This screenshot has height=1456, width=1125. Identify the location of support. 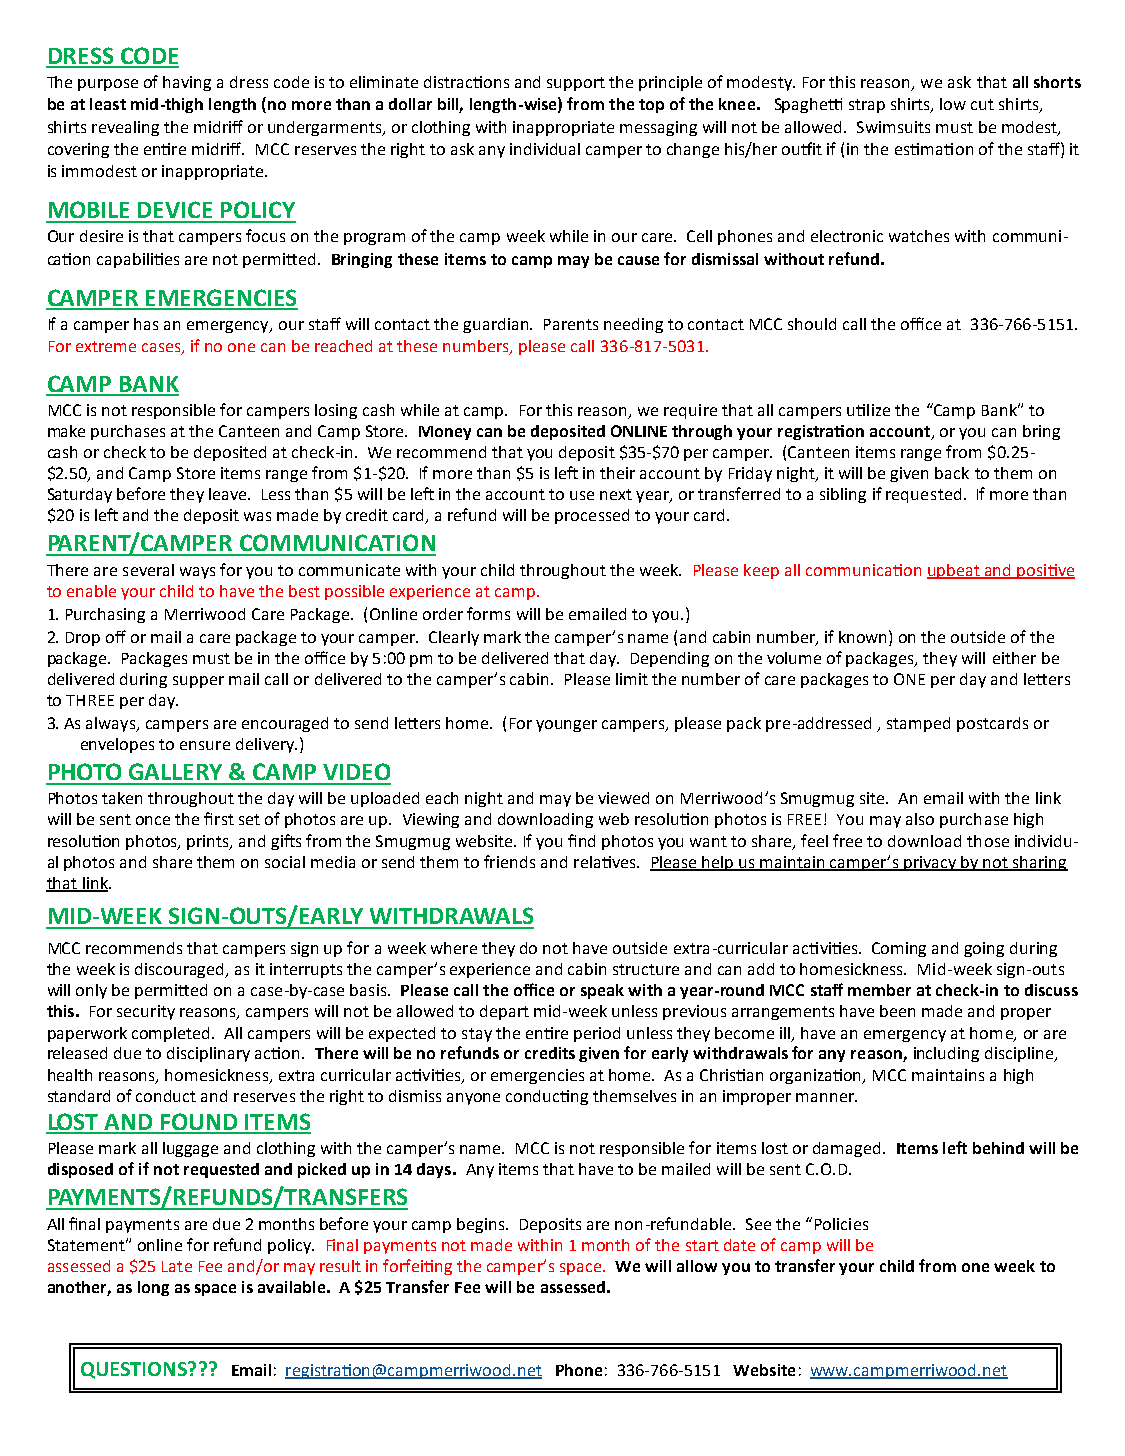
(576, 84).
